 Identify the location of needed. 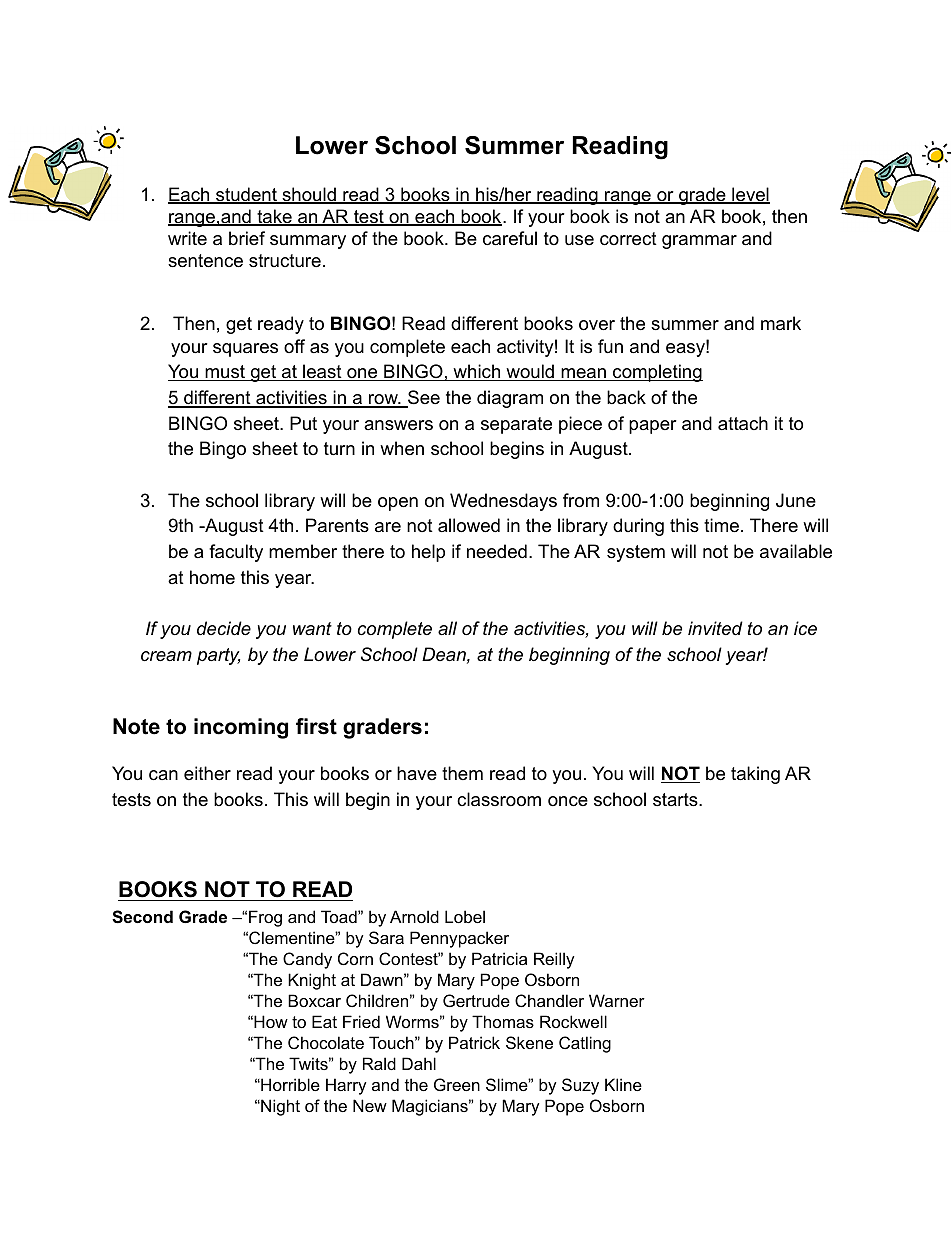
(497, 551).
